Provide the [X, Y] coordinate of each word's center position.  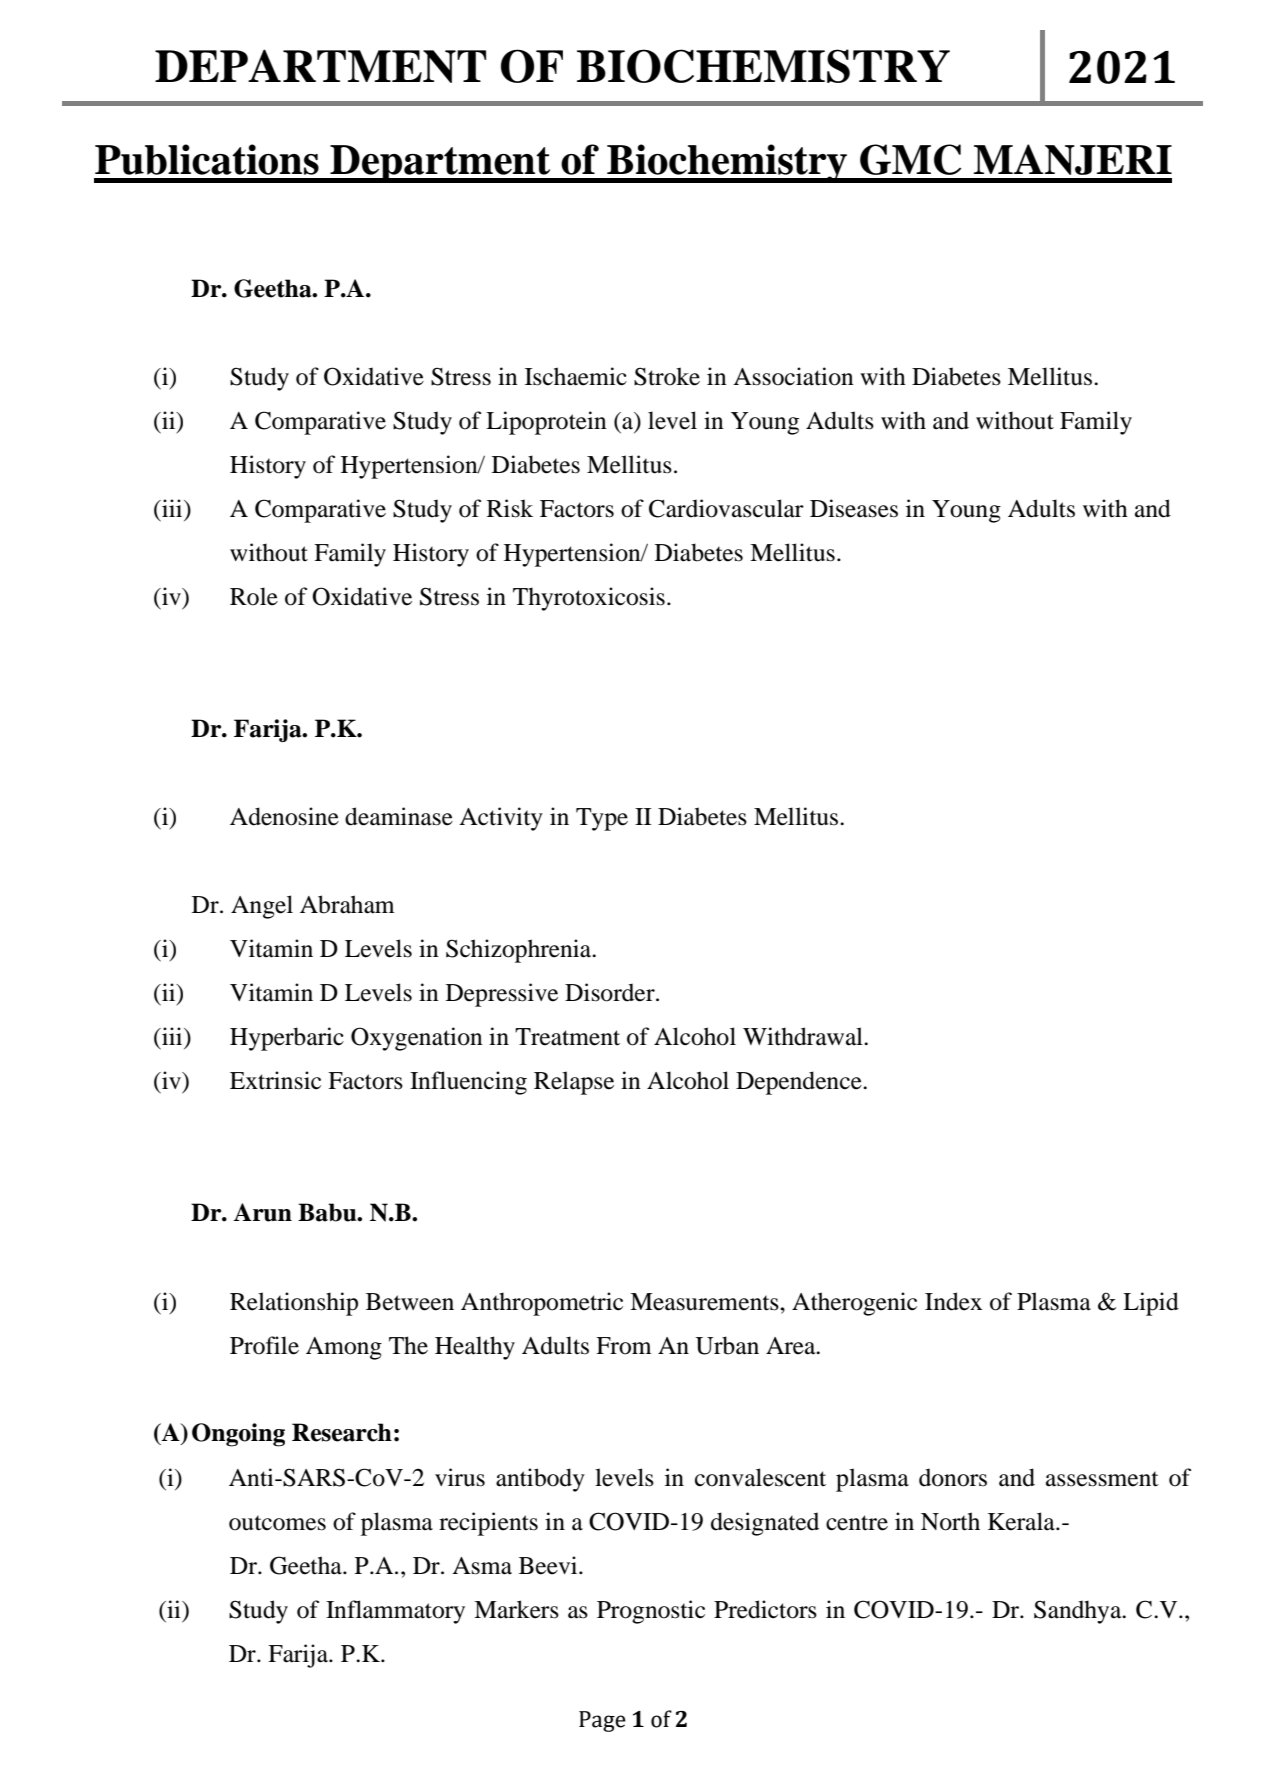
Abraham [347, 904]
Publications [207, 159]
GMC [910, 159]
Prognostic [651, 1612]
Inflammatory [395, 1612]
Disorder [611, 992]
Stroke [667, 376]
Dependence [800, 1083]
